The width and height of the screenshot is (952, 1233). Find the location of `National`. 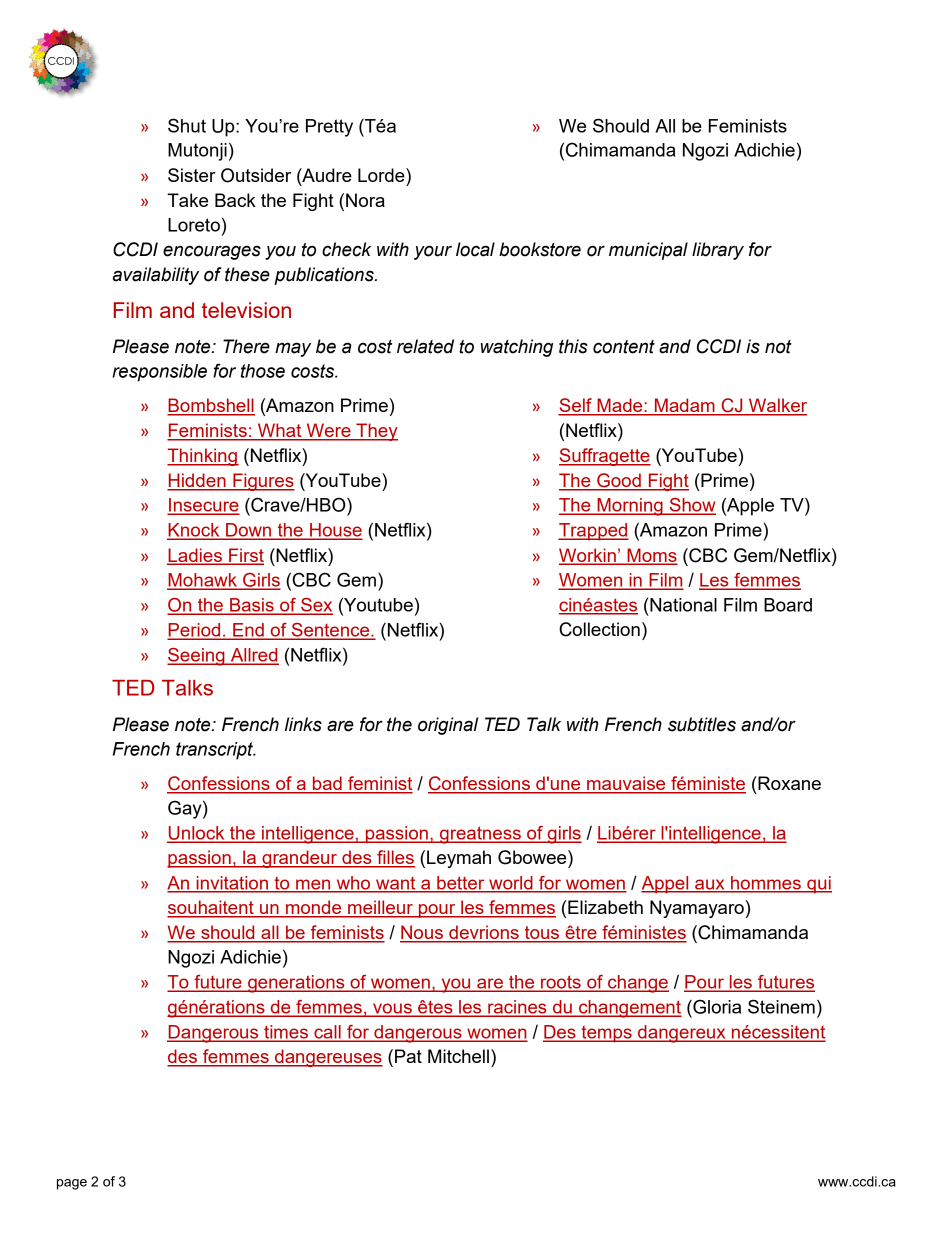

National is located at coordinates (683, 605).
